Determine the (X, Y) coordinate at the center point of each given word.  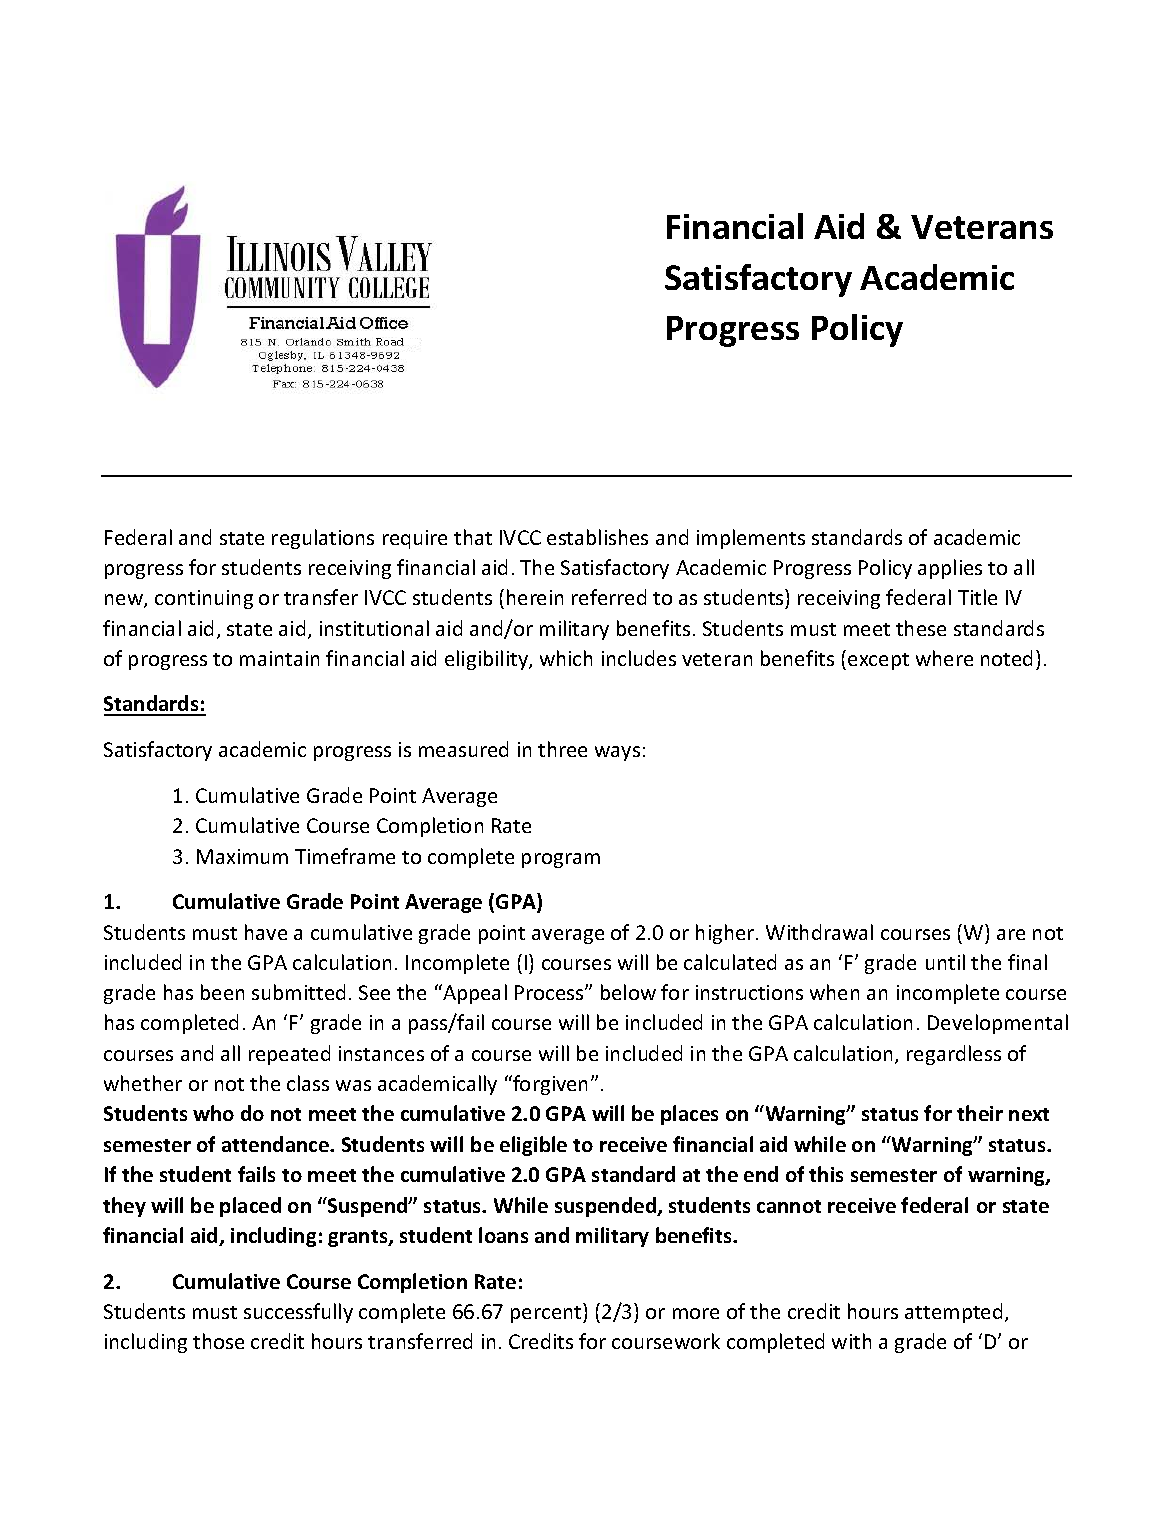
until (945, 962)
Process (550, 992)
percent (547, 1313)
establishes (597, 537)
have (266, 932)
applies (950, 569)
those (218, 1341)
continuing (204, 599)
